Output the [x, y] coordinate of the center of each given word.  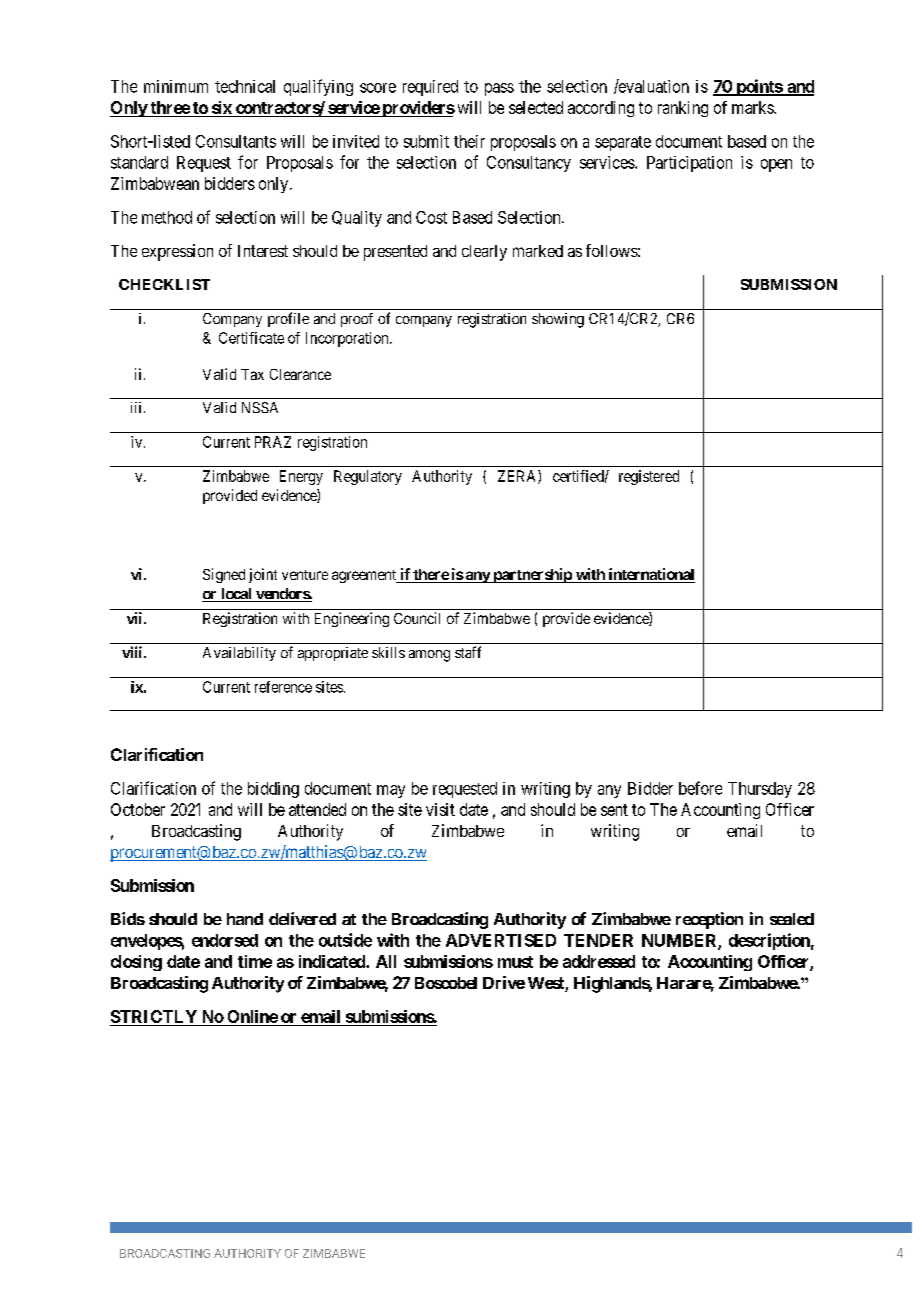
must [515, 962]
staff [468, 652]
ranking [683, 109]
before [700, 788]
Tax [252, 374]
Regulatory [368, 477]
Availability [239, 654]
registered [649, 477]
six [222, 107]
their [469, 141]
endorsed [225, 940]
